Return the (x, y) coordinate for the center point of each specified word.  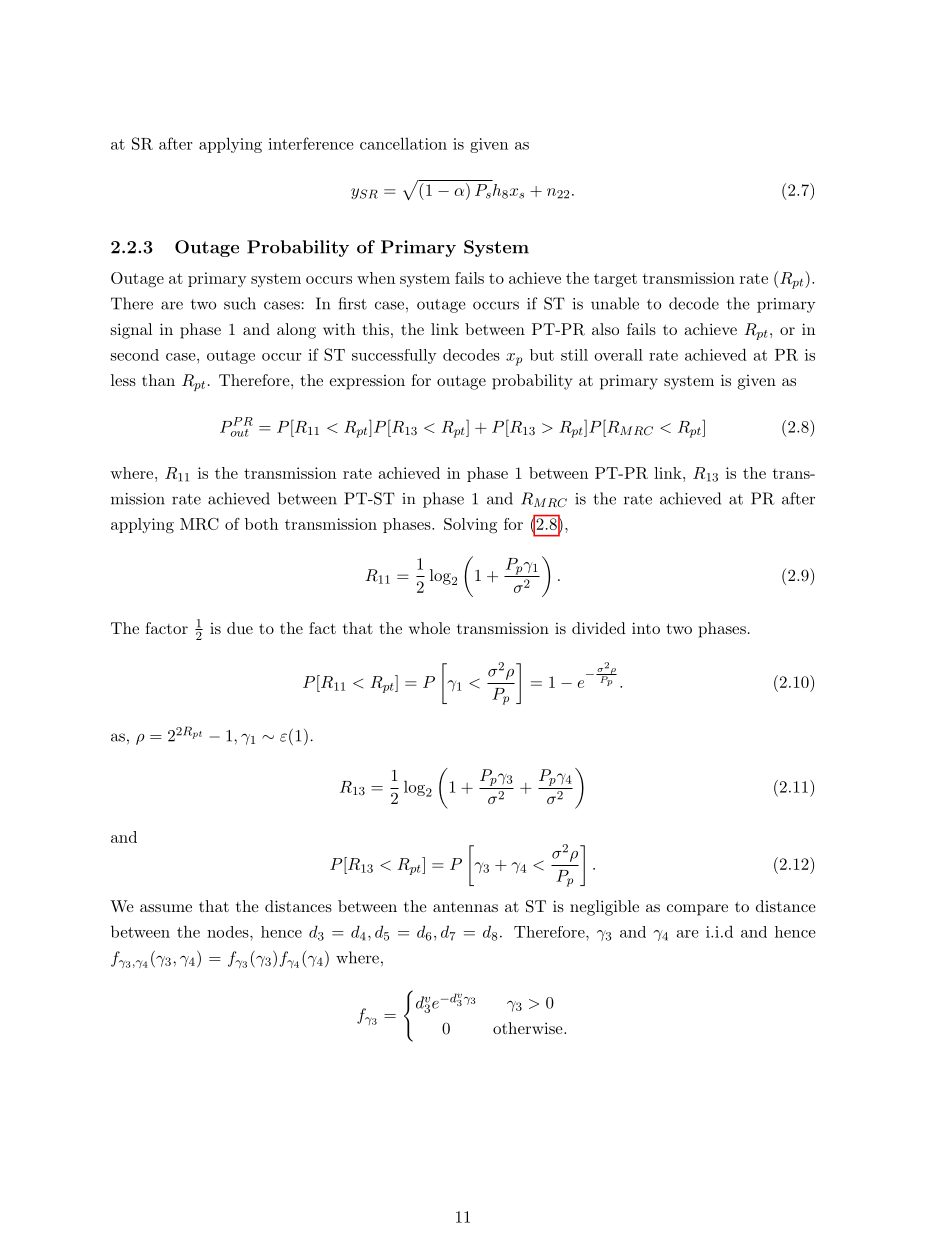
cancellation (403, 143)
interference (310, 143)
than (158, 380)
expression (367, 382)
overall (618, 355)
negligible (604, 908)
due (240, 628)
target (615, 280)
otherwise (529, 1028)
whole (429, 628)
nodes (229, 932)
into (646, 628)
